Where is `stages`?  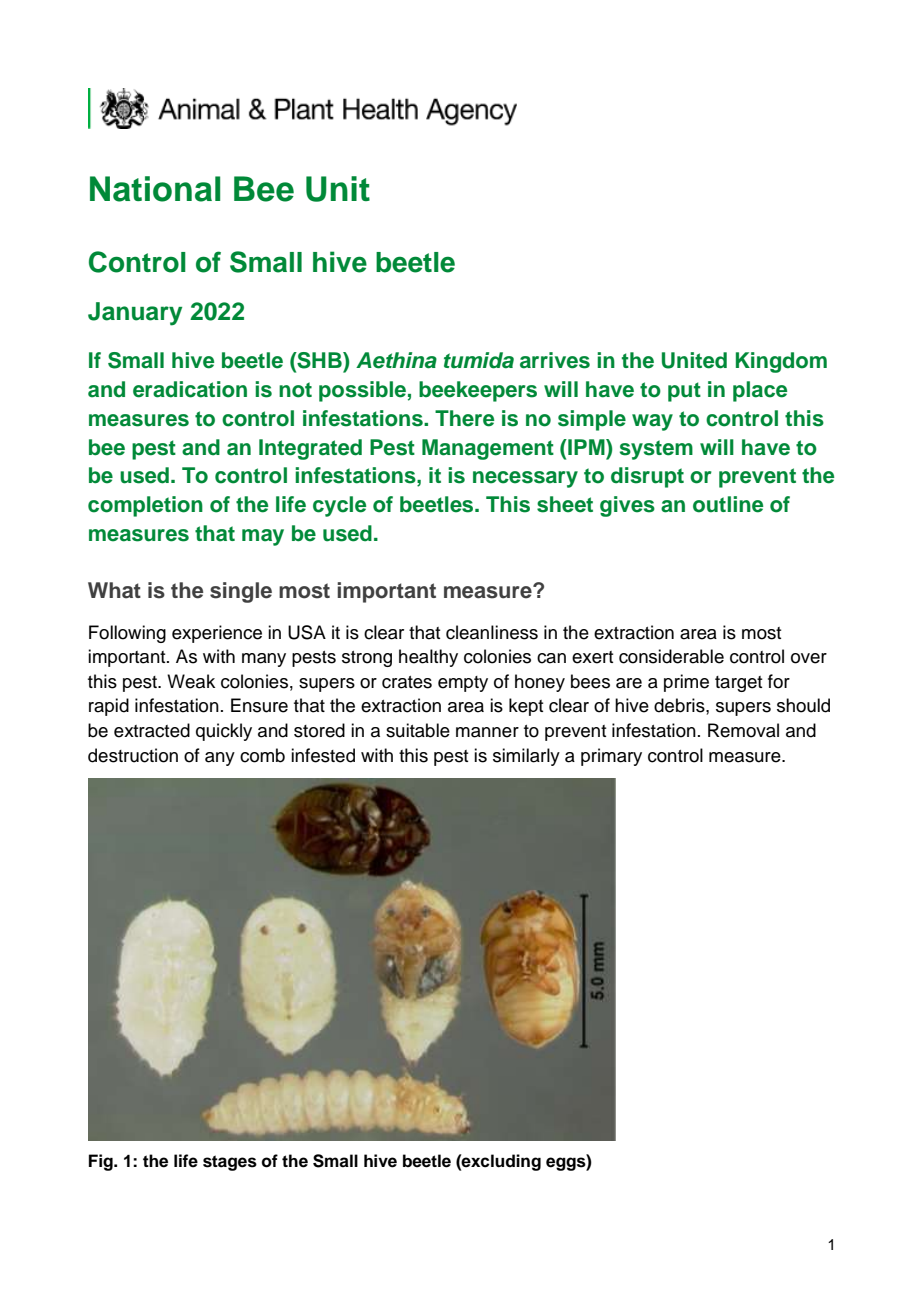
stages is located at coordinates (230, 1163).
